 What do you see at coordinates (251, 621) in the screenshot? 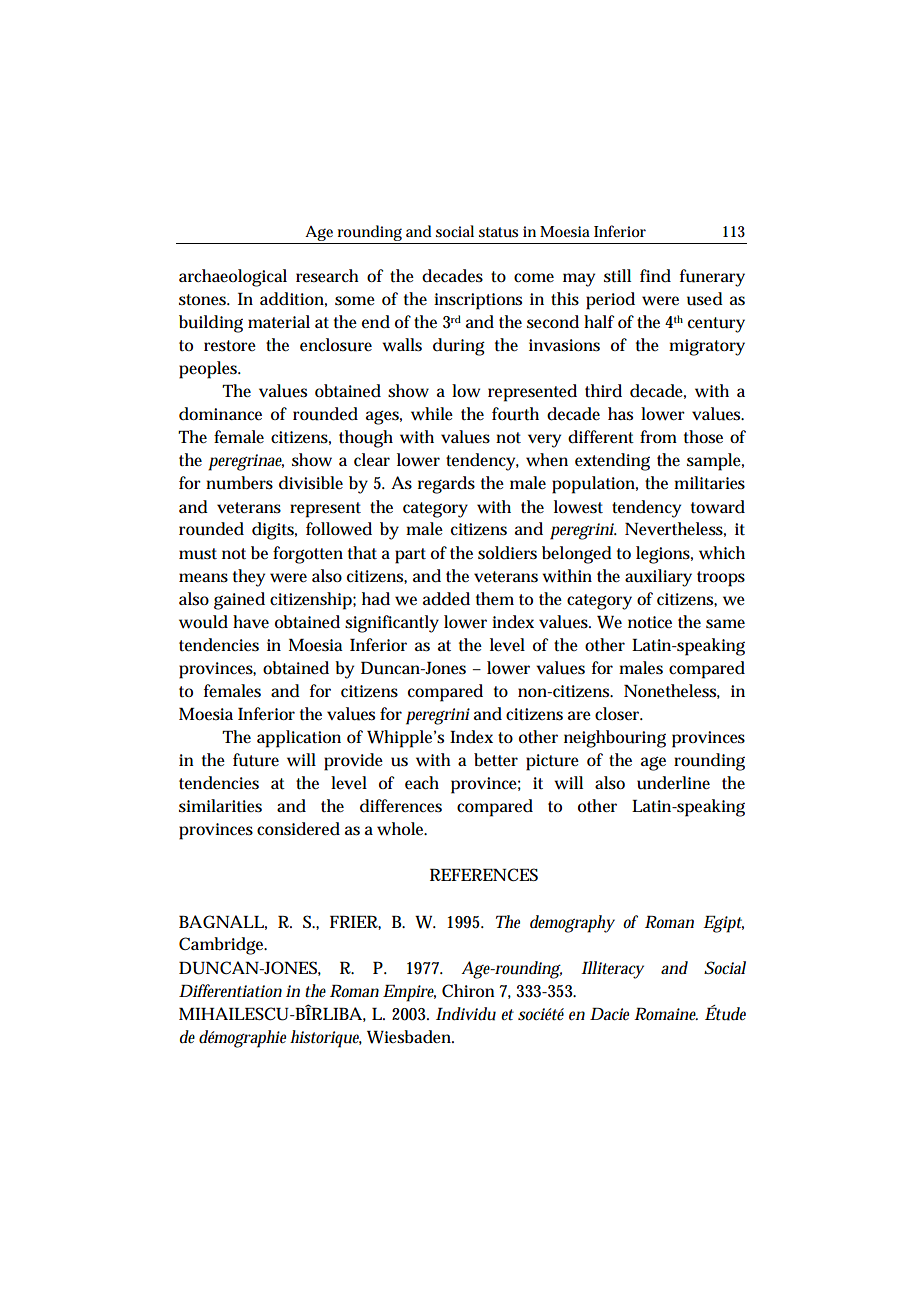
I see `have` at bounding box center [251, 621].
